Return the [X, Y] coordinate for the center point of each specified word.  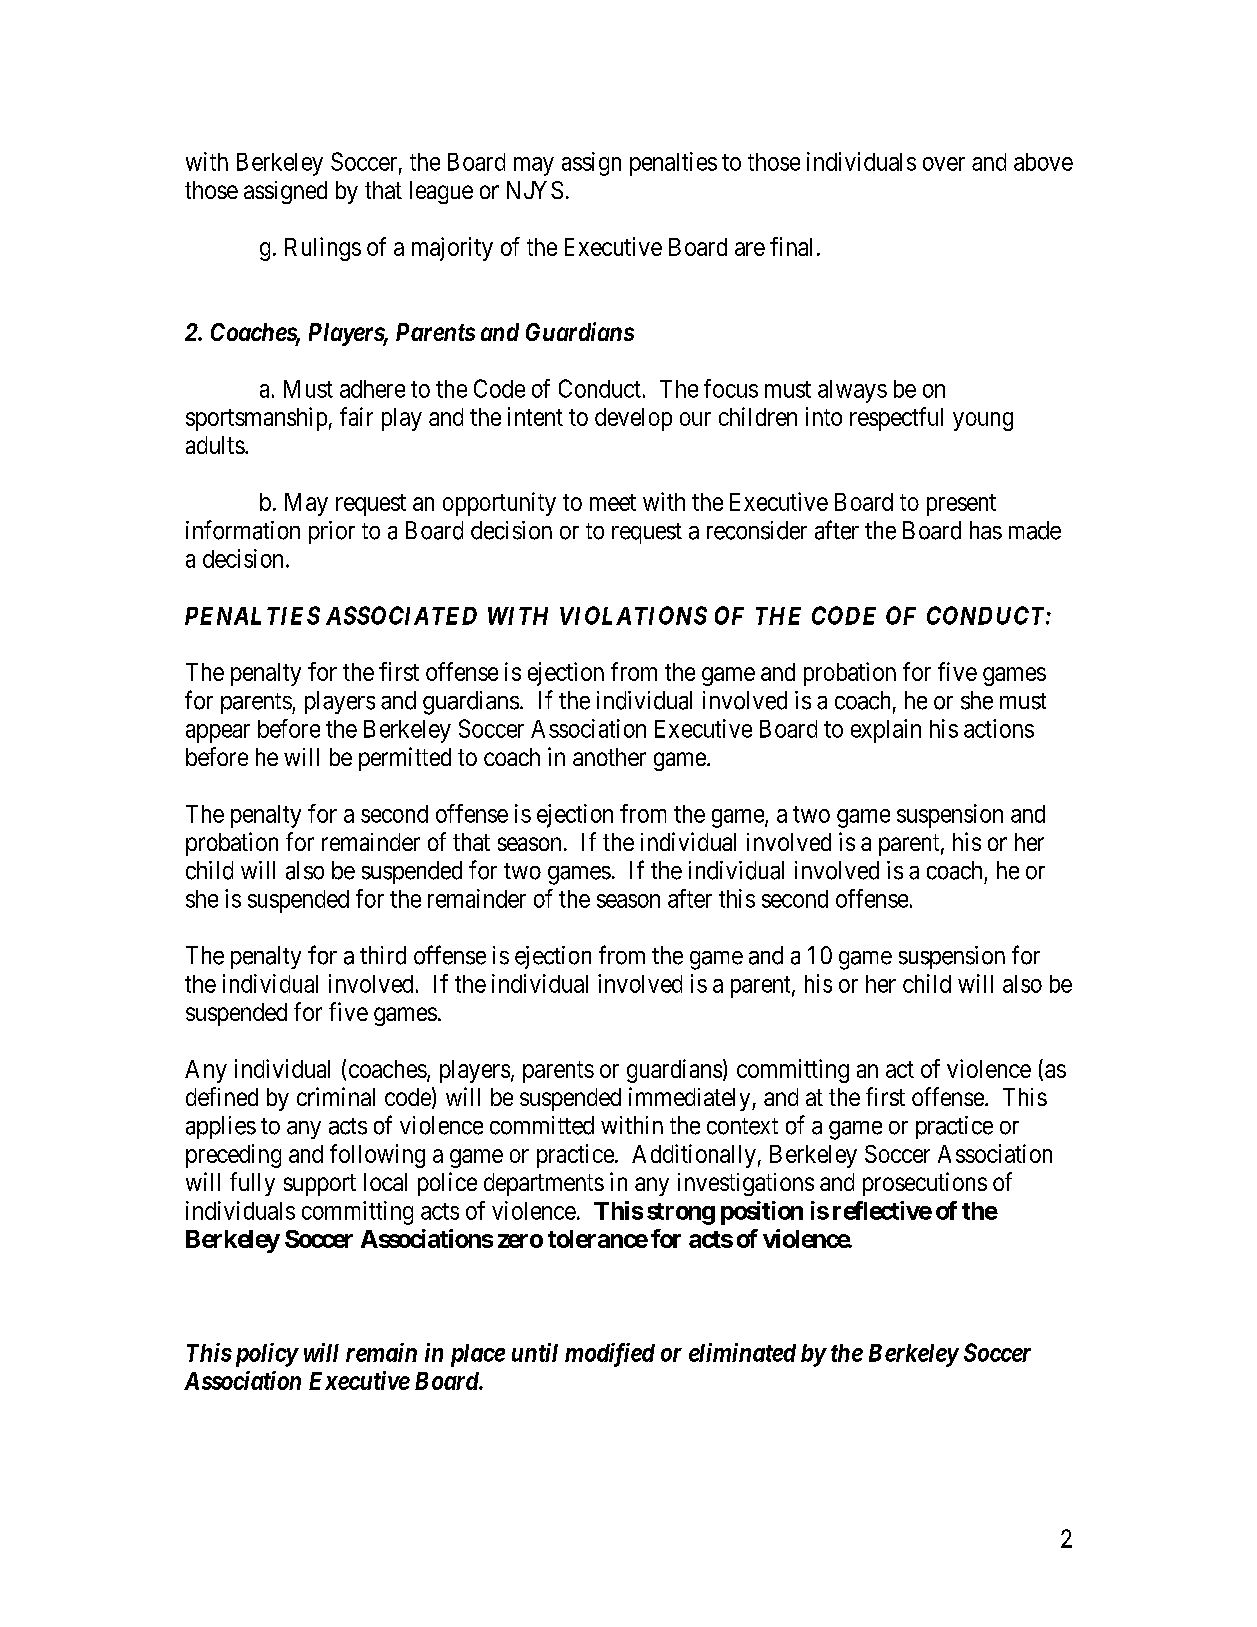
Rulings [323, 249]
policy [264, 1355]
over [944, 164]
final [791, 246]
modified [610, 1355]
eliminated [742, 1352]
